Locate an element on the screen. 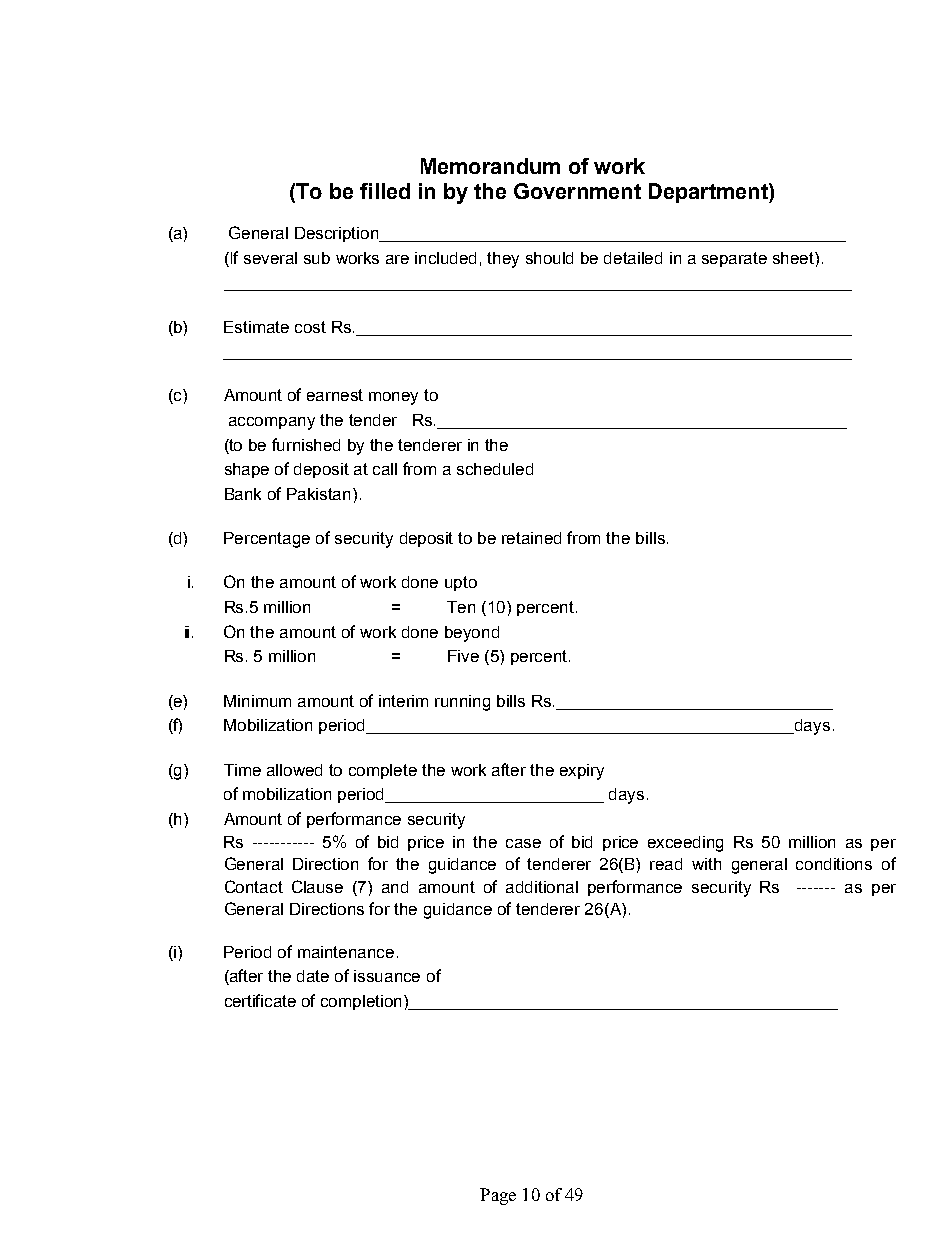 The image size is (952, 1233). sub is located at coordinates (317, 258).
